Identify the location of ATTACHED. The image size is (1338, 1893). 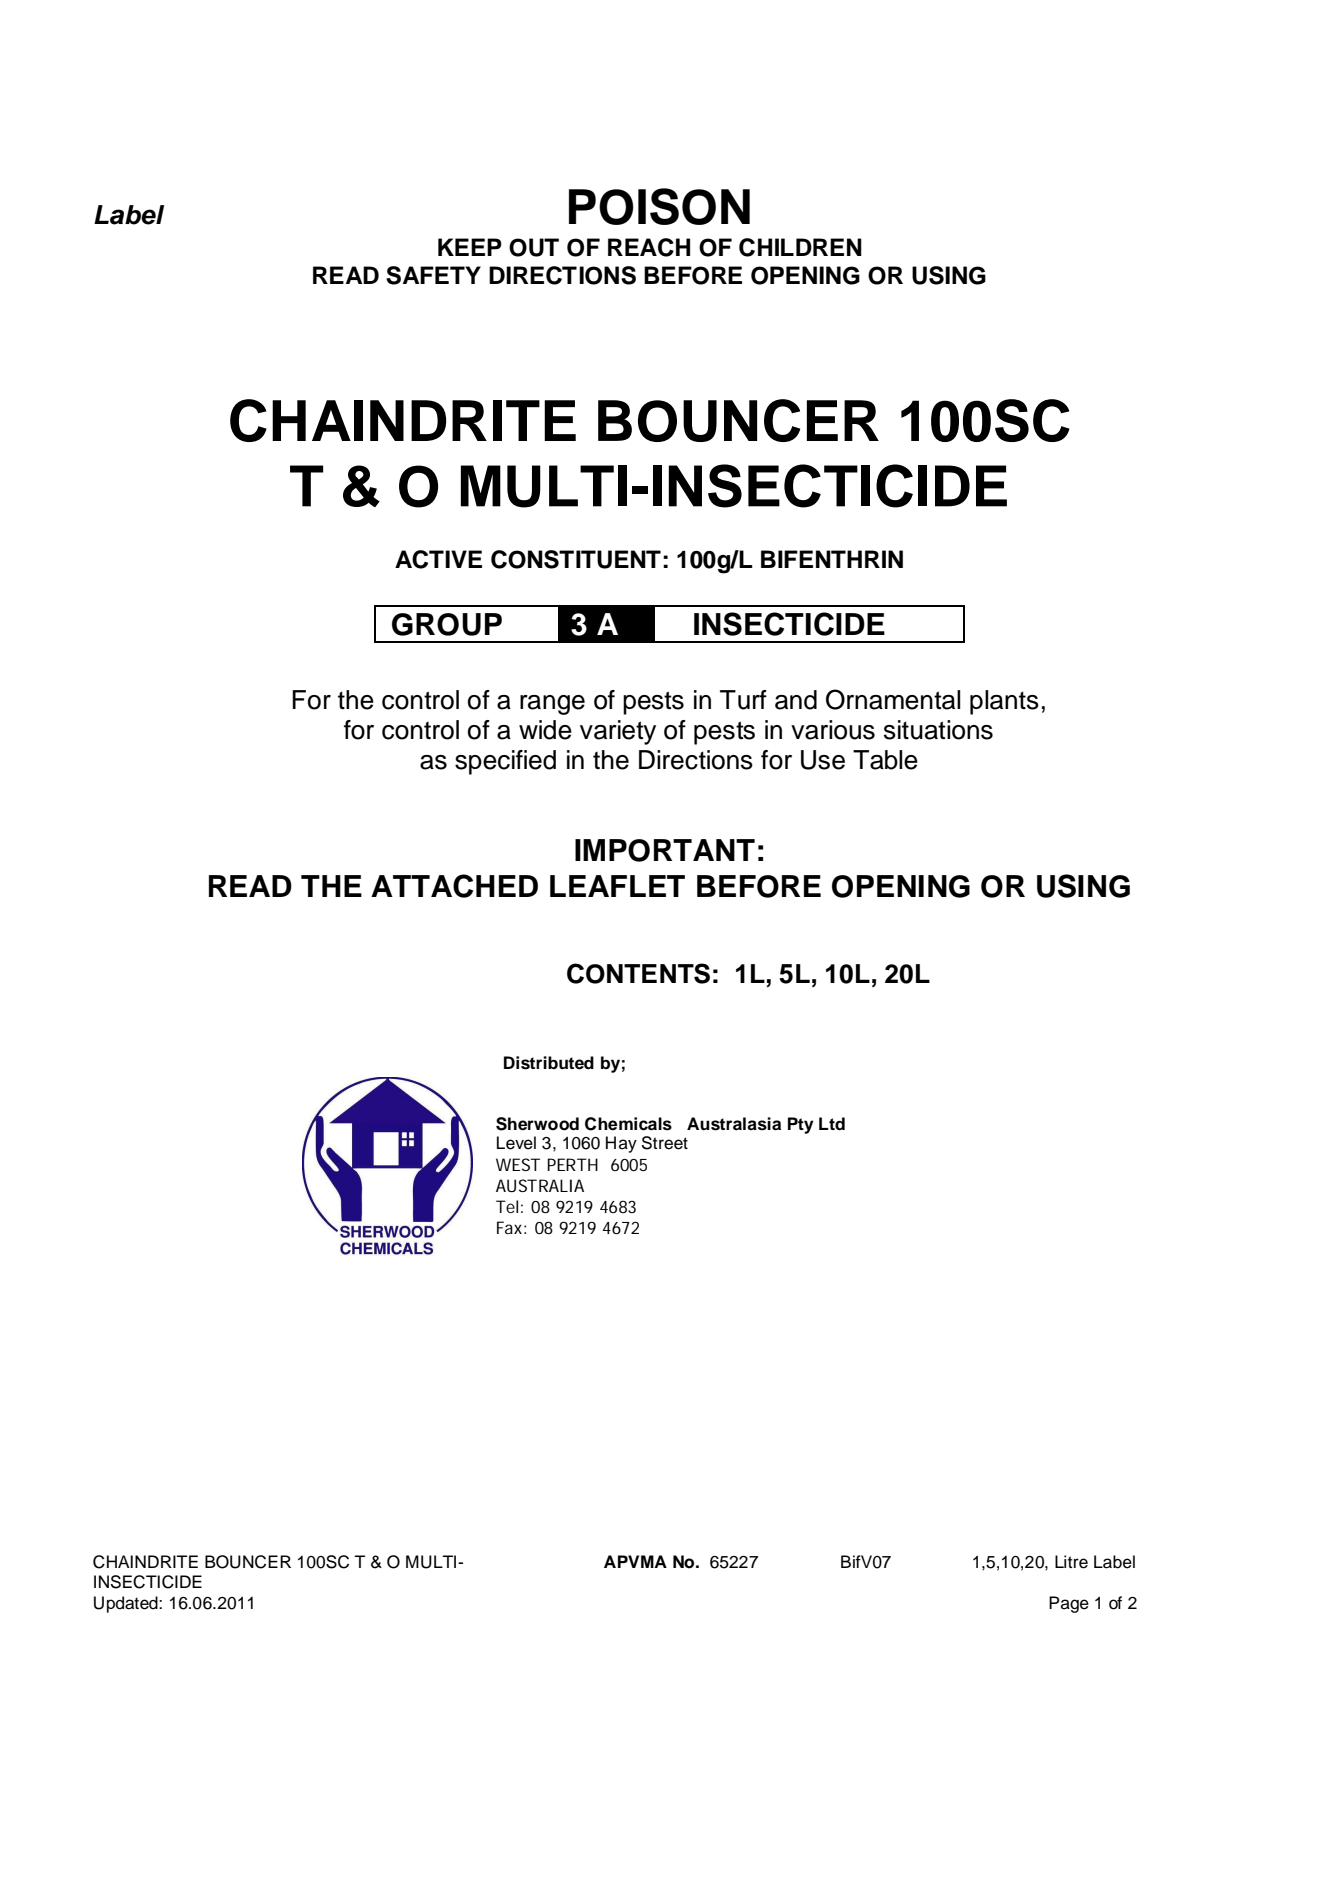
(454, 886).
